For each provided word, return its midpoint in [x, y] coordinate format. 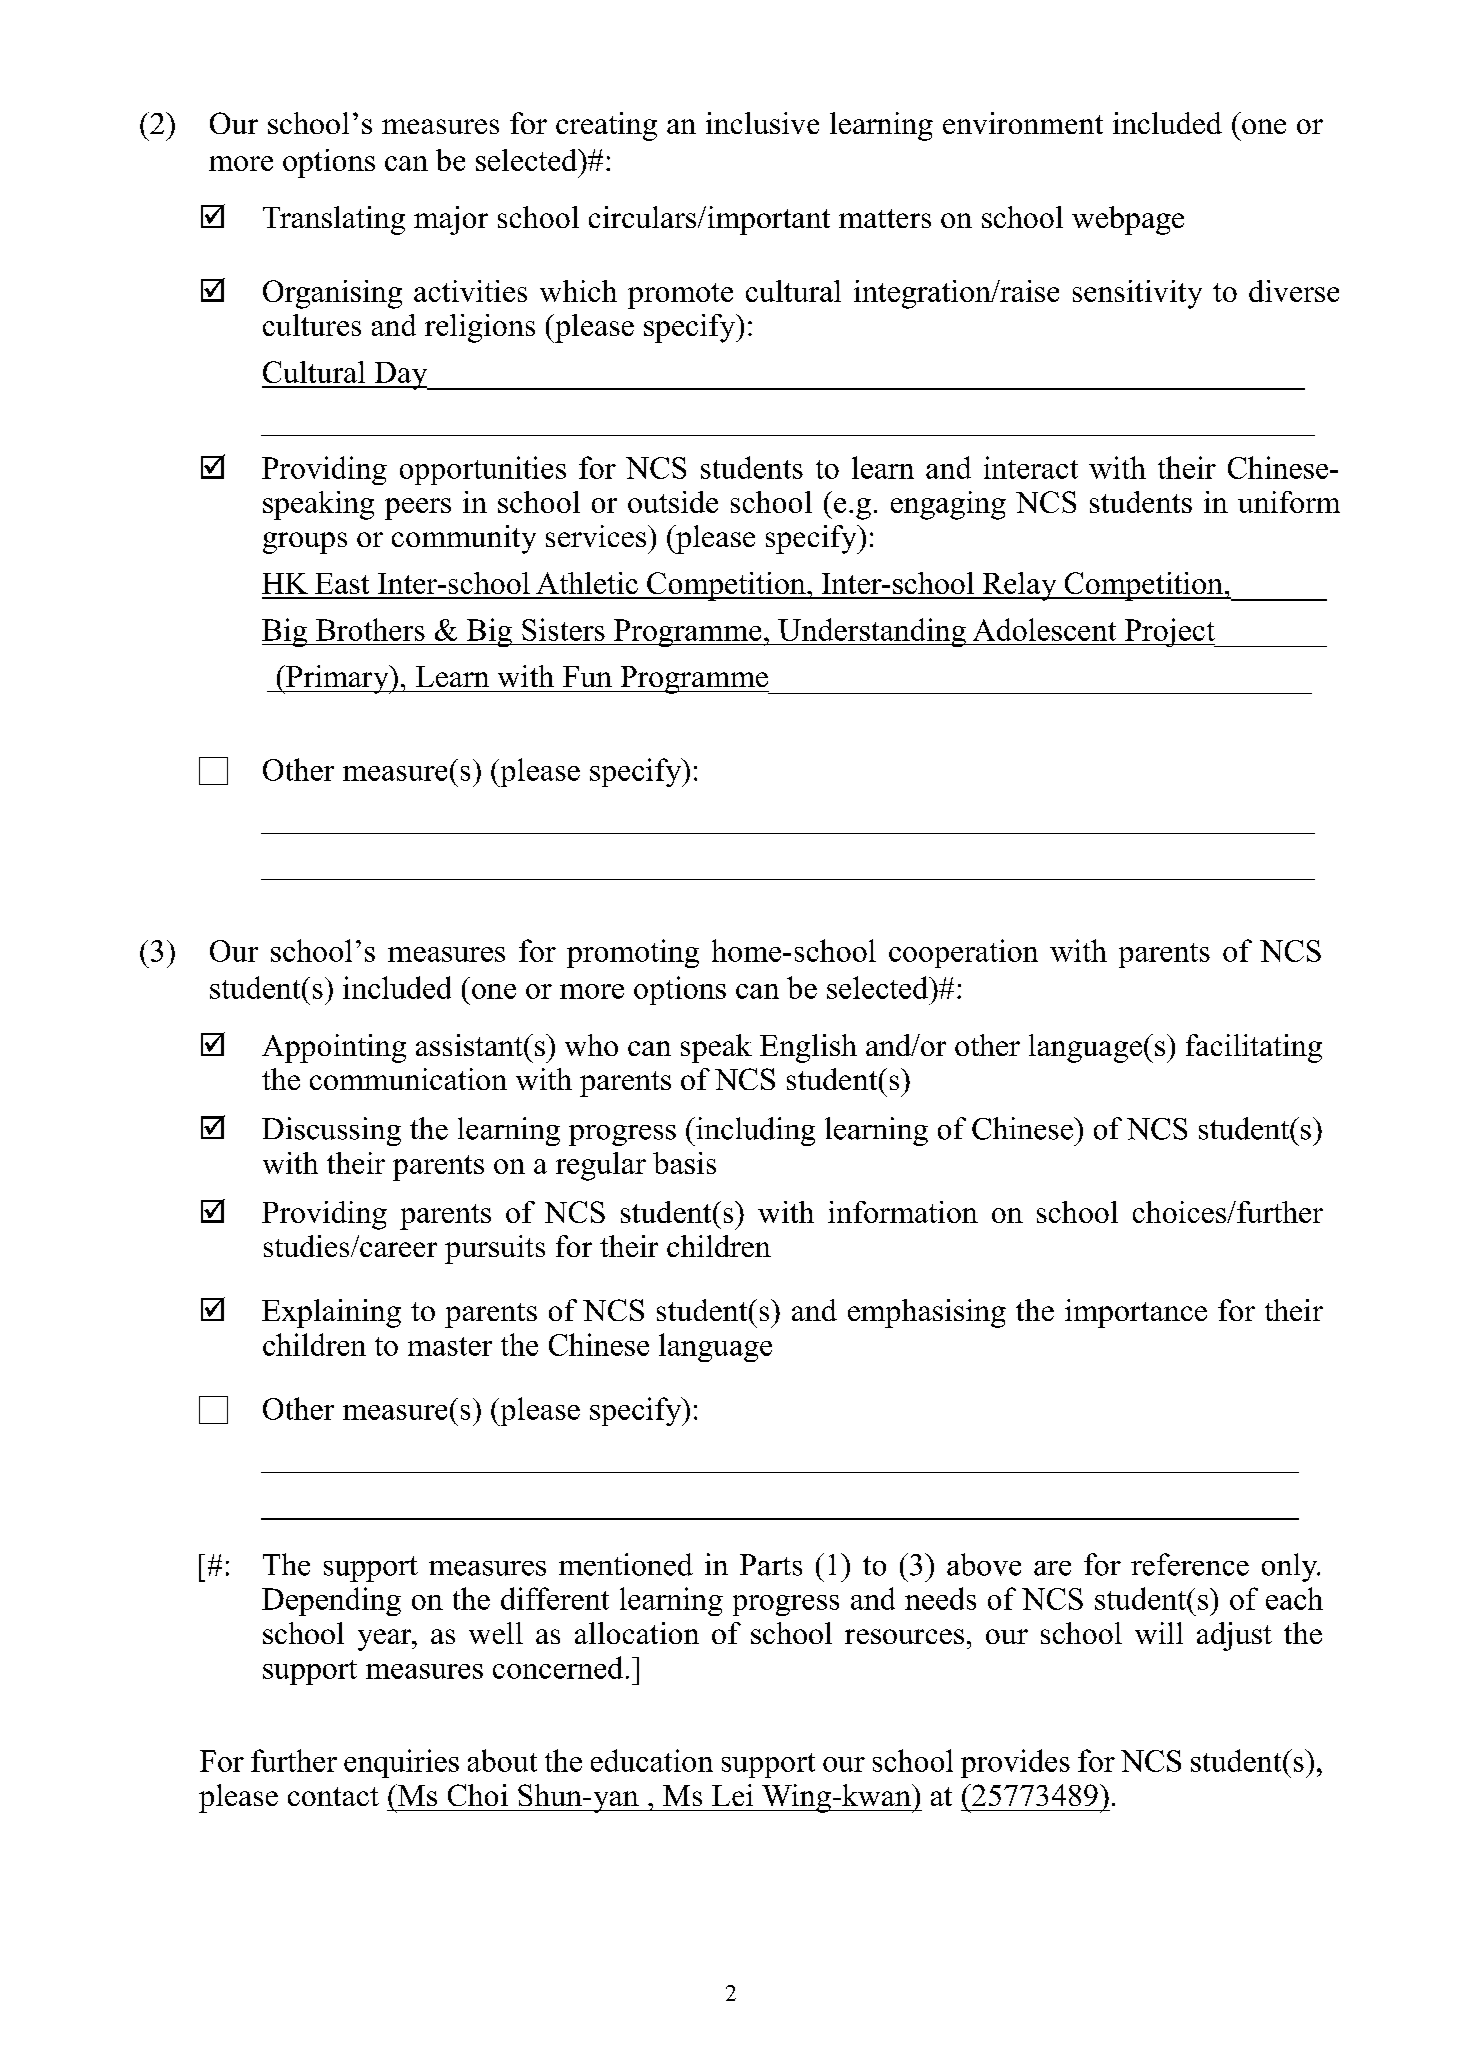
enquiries [401, 1763]
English [808, 1048]
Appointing [334, 1048]
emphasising [927, 1313]
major [451, 220]
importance [1136, 1313]
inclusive [762, 123]
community [464, 539]
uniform [1289, 502]
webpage [1128, 220]
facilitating [1254, 1048]
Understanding [872, 632]
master [450, 1346]
